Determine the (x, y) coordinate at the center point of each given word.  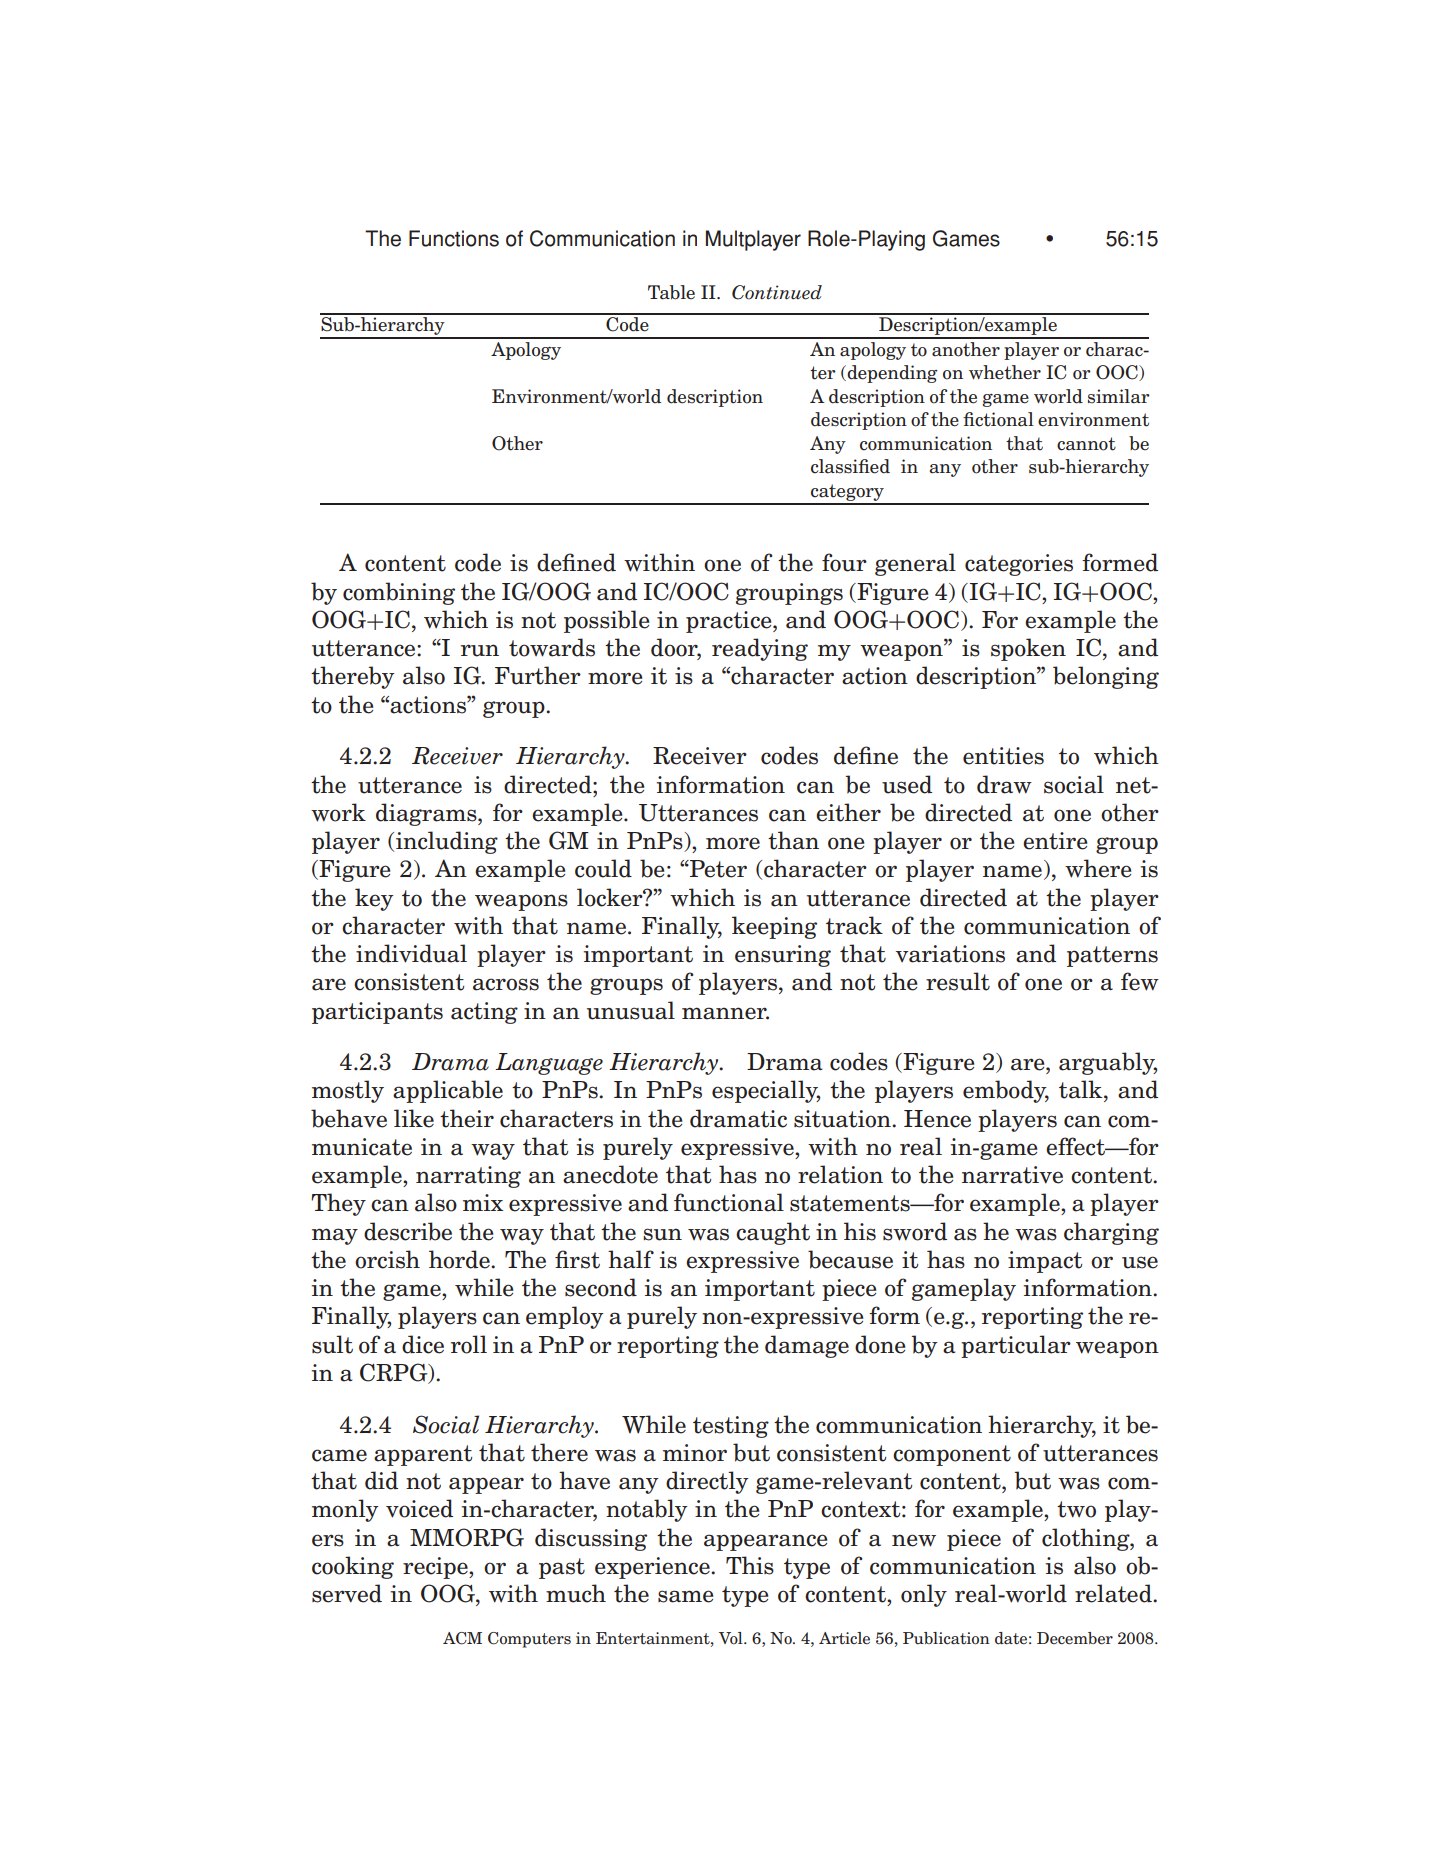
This (750, 1565)
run (480, 650)
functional (729, 1202)
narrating (468, 1177)
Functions (454, 238)
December (1075, 1638)
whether (1005, 372)
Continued (777, 292)
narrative (1012, 1175)
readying (760, 649)
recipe (436, 1568)
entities (1003, 756)
